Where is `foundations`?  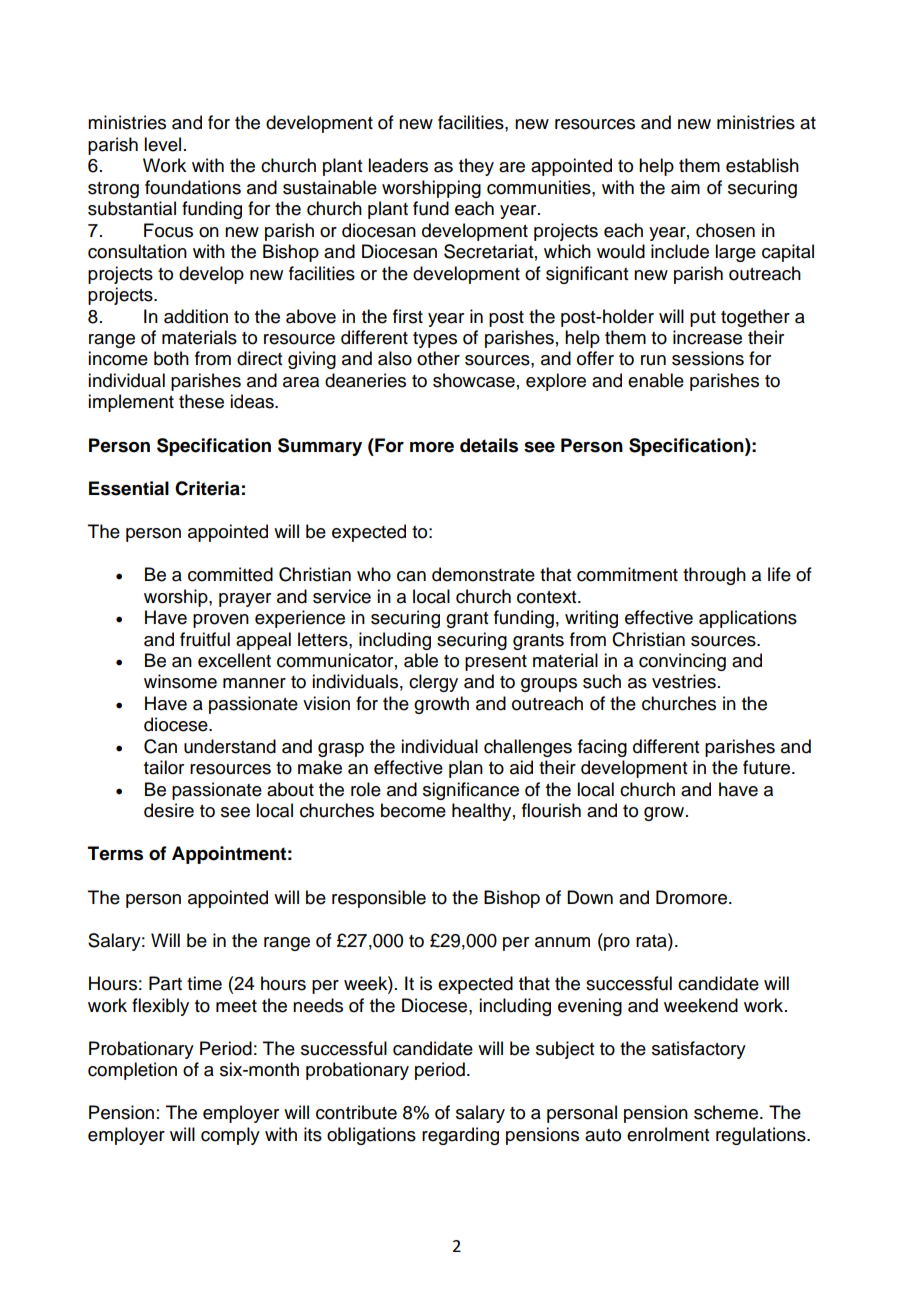
foundations is located at coordinates (193, 187).
